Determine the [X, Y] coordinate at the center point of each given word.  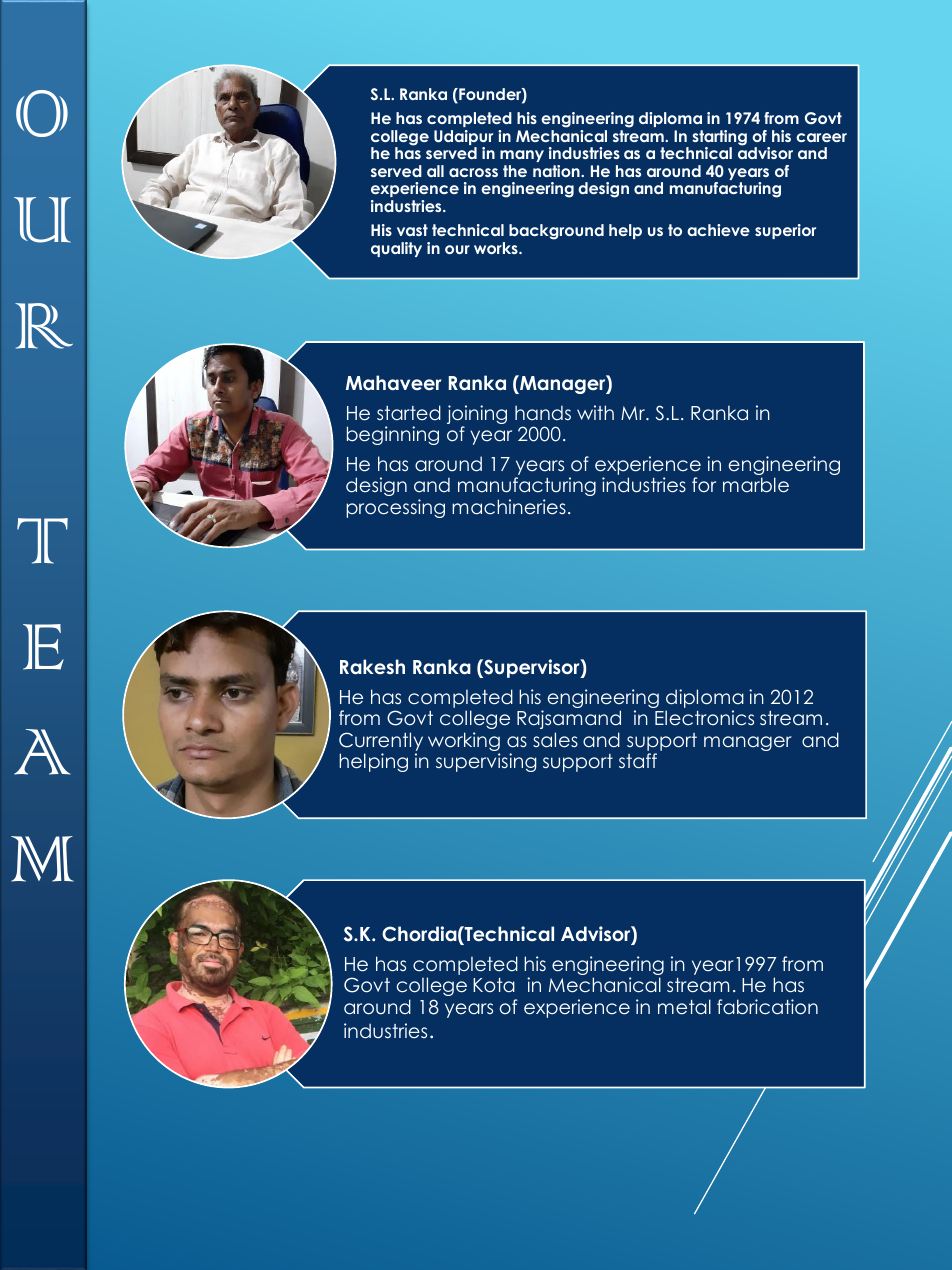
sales [555, 740]
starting [719, 139]
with [595, 412]
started [409, 412]
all [435, 171]
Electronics [704, 718]
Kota [494, 985]
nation [557, 171]
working [464, 743]
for [704, 484]
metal [684, 1006]
